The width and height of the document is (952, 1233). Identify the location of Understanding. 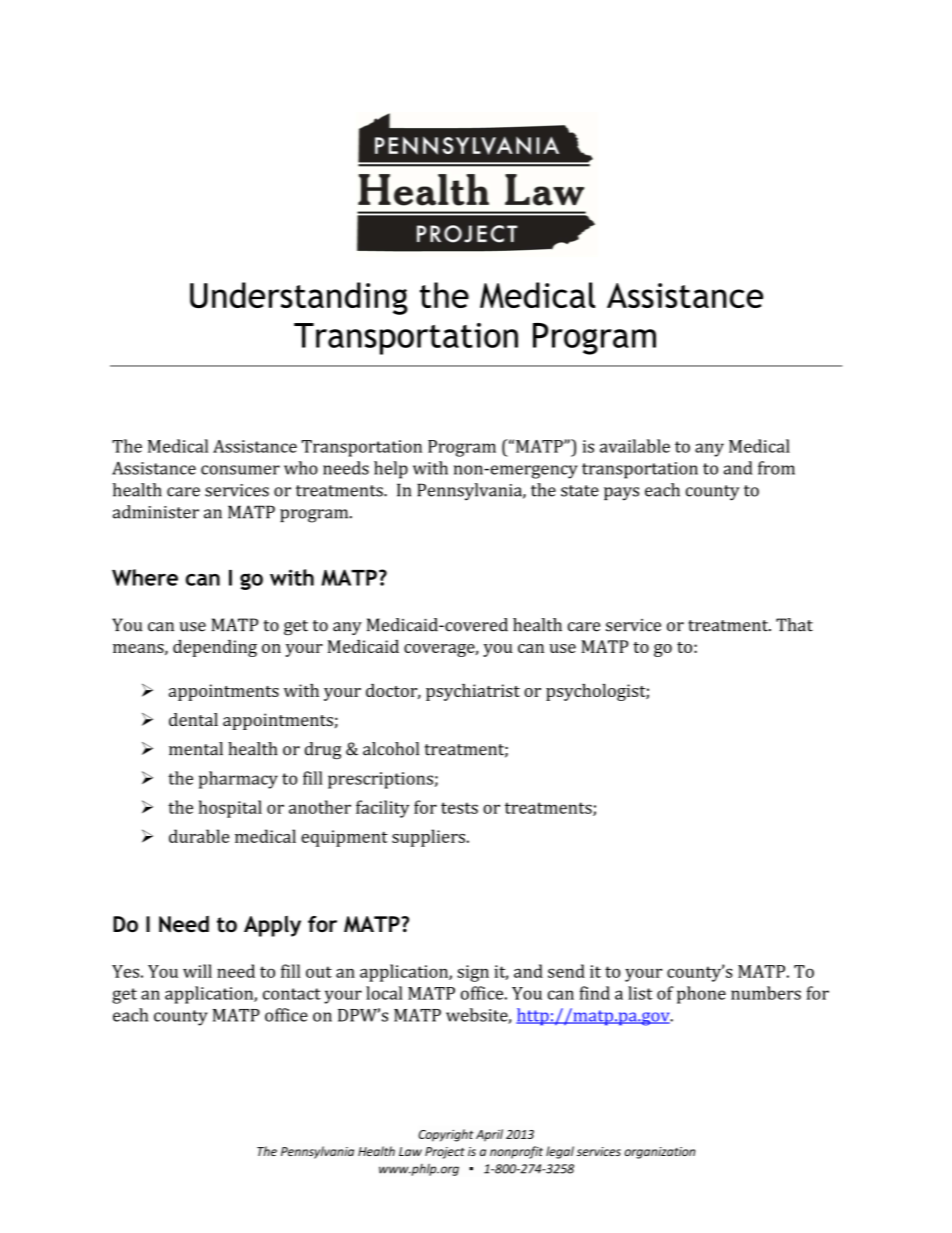
(299, 298).
